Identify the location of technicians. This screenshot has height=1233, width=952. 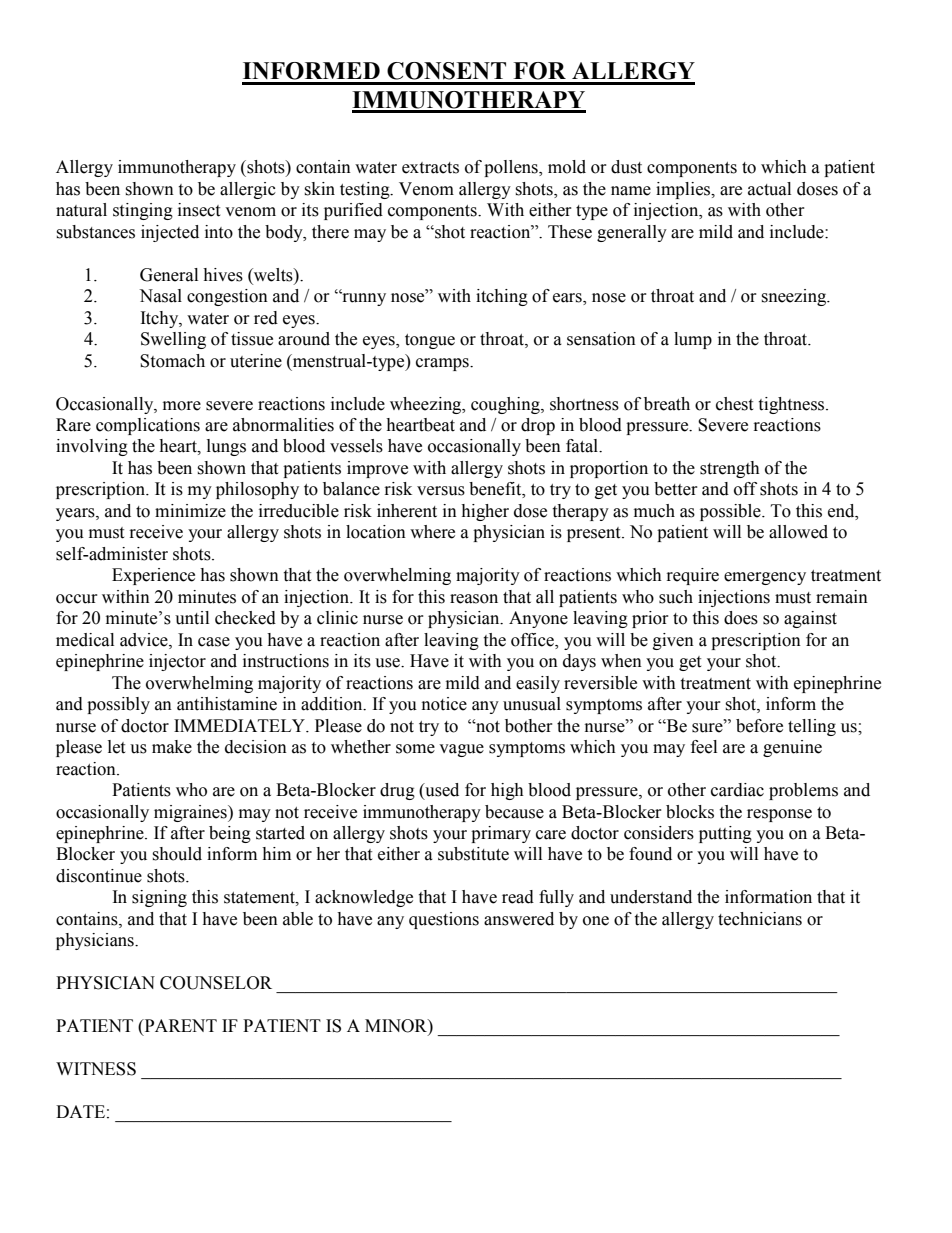
(760, 919).
